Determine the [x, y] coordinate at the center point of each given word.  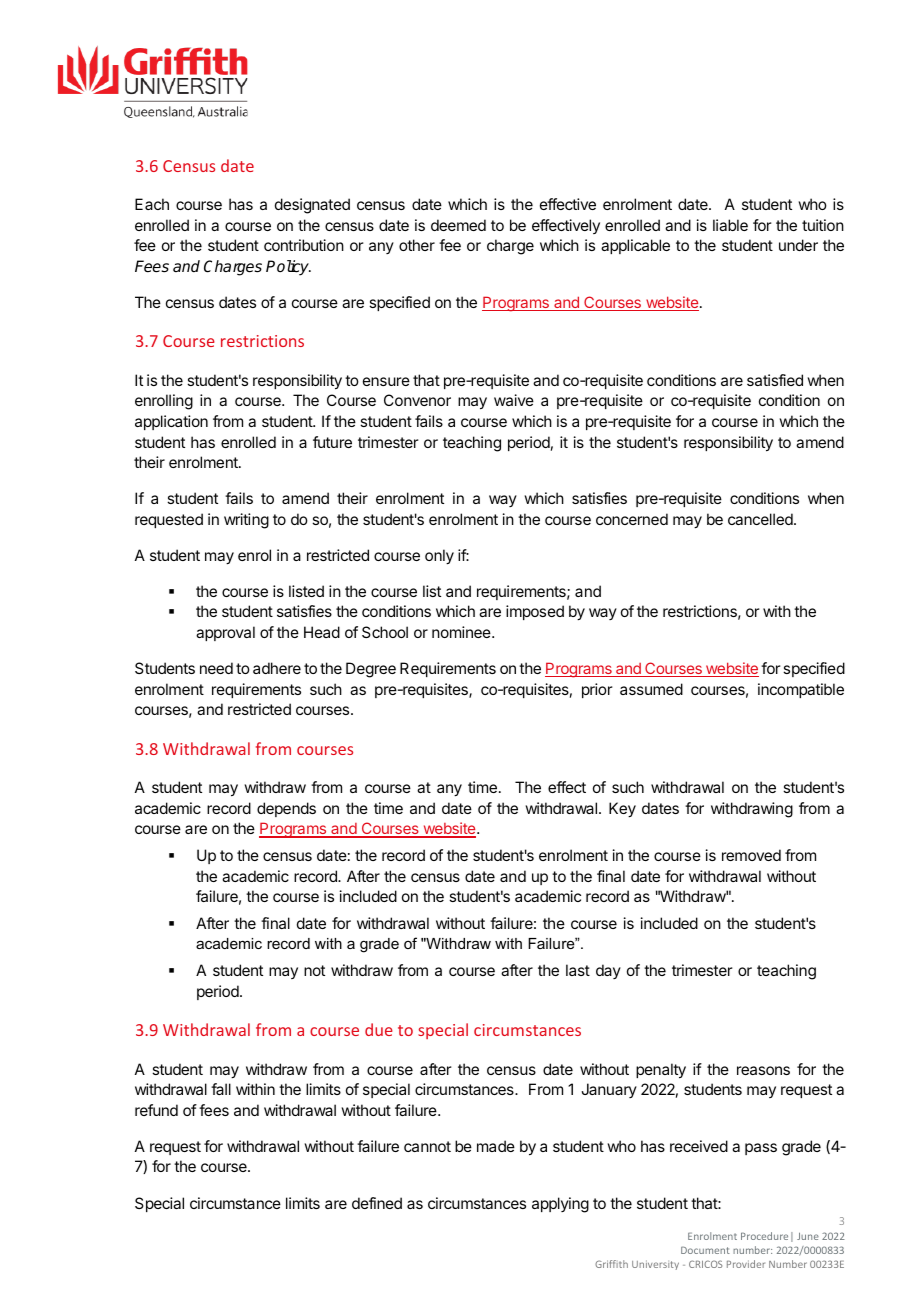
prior [597, 690]
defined [377, 1203]
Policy [288, 268]
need [216, 668]
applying [560, 1205]
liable [730, 225]
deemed [458, 225]
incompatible [801, 690]
